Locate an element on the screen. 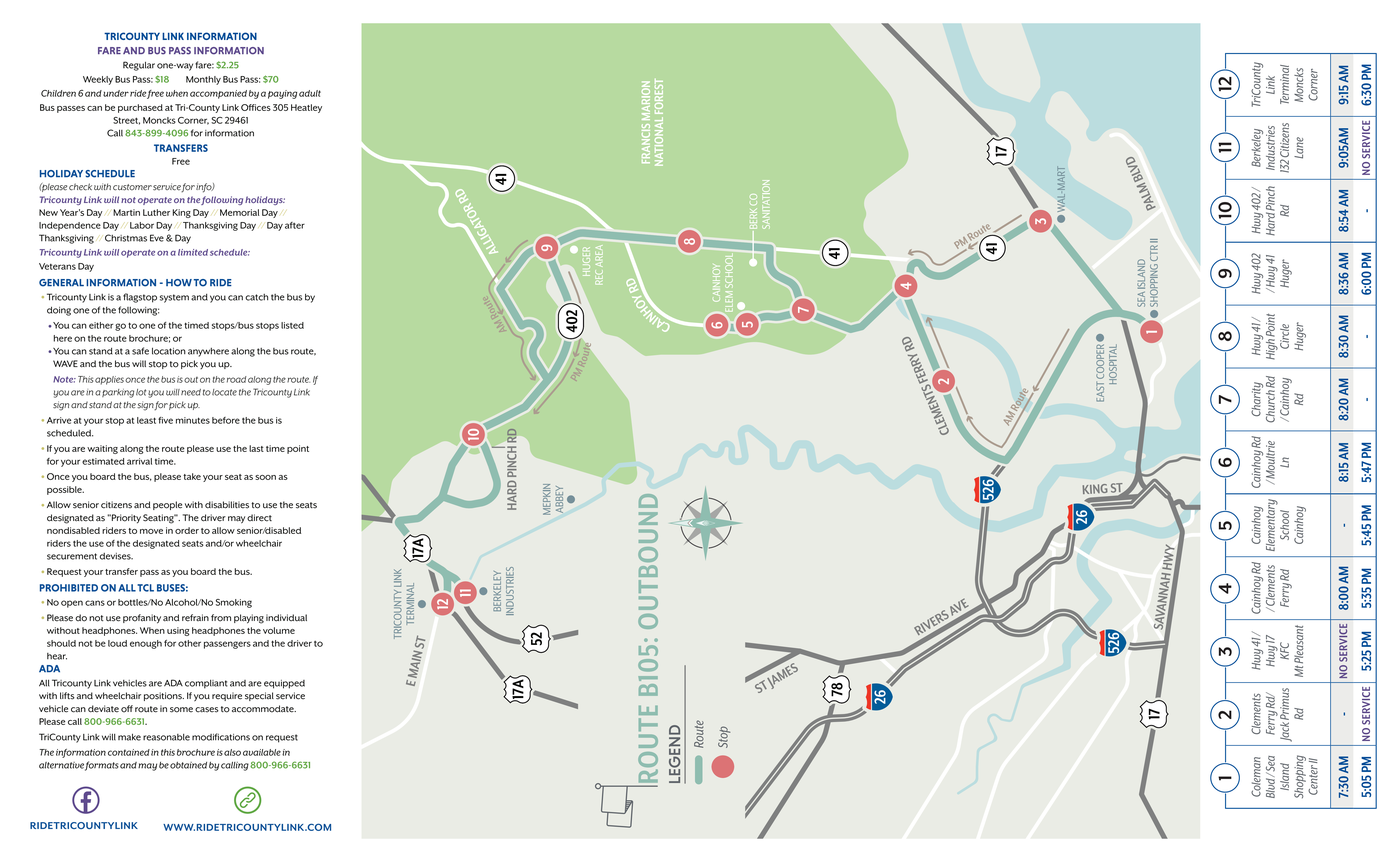 The width and height of the screenshot is (1400, 862). listed is located at coordinates (292, 325).
